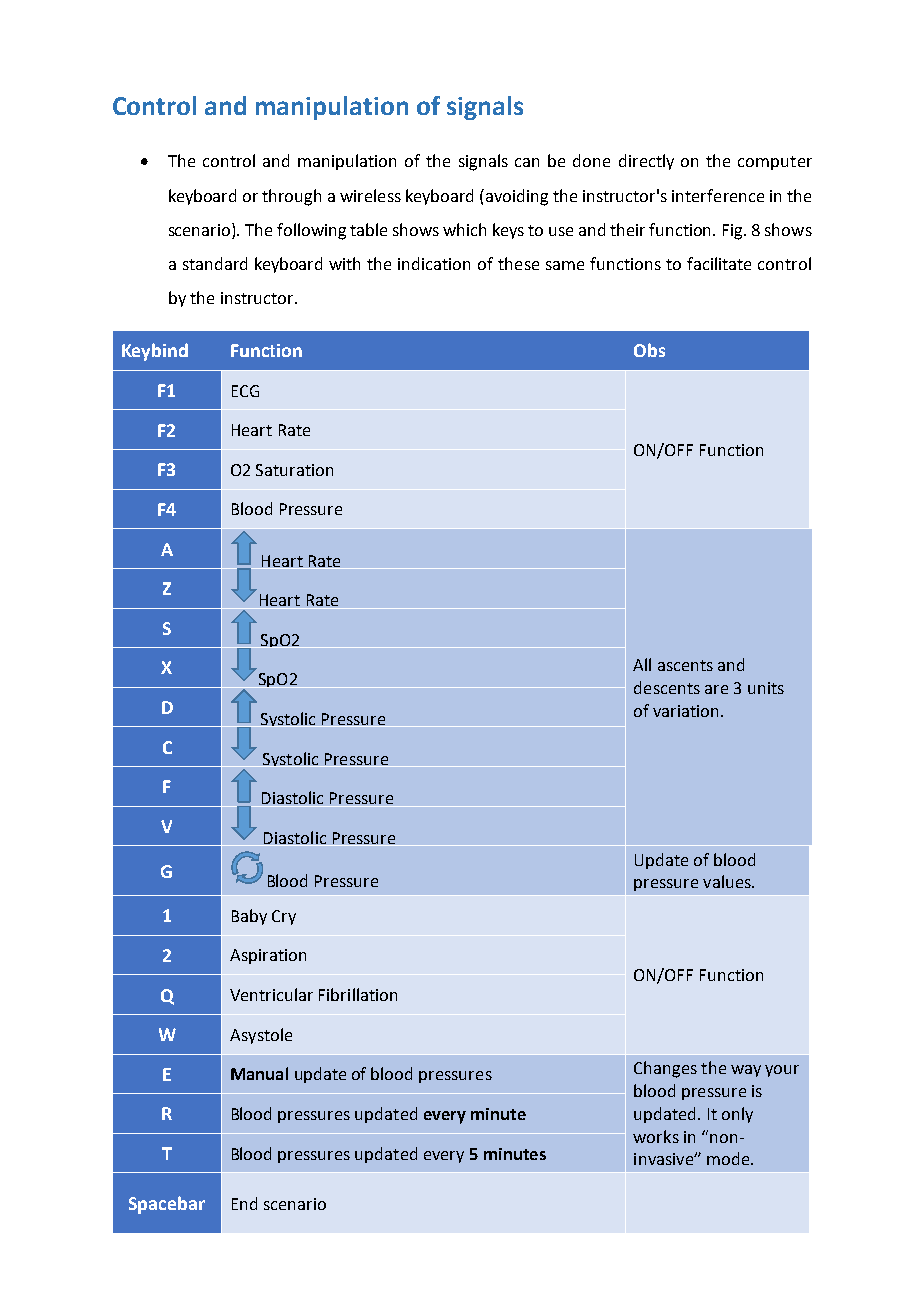 The height and width of the screenshot is (1308, 924). What do you see at coordinates (642, 664) in the screenshot?
I see `All` at bounding box center [642, 664].
